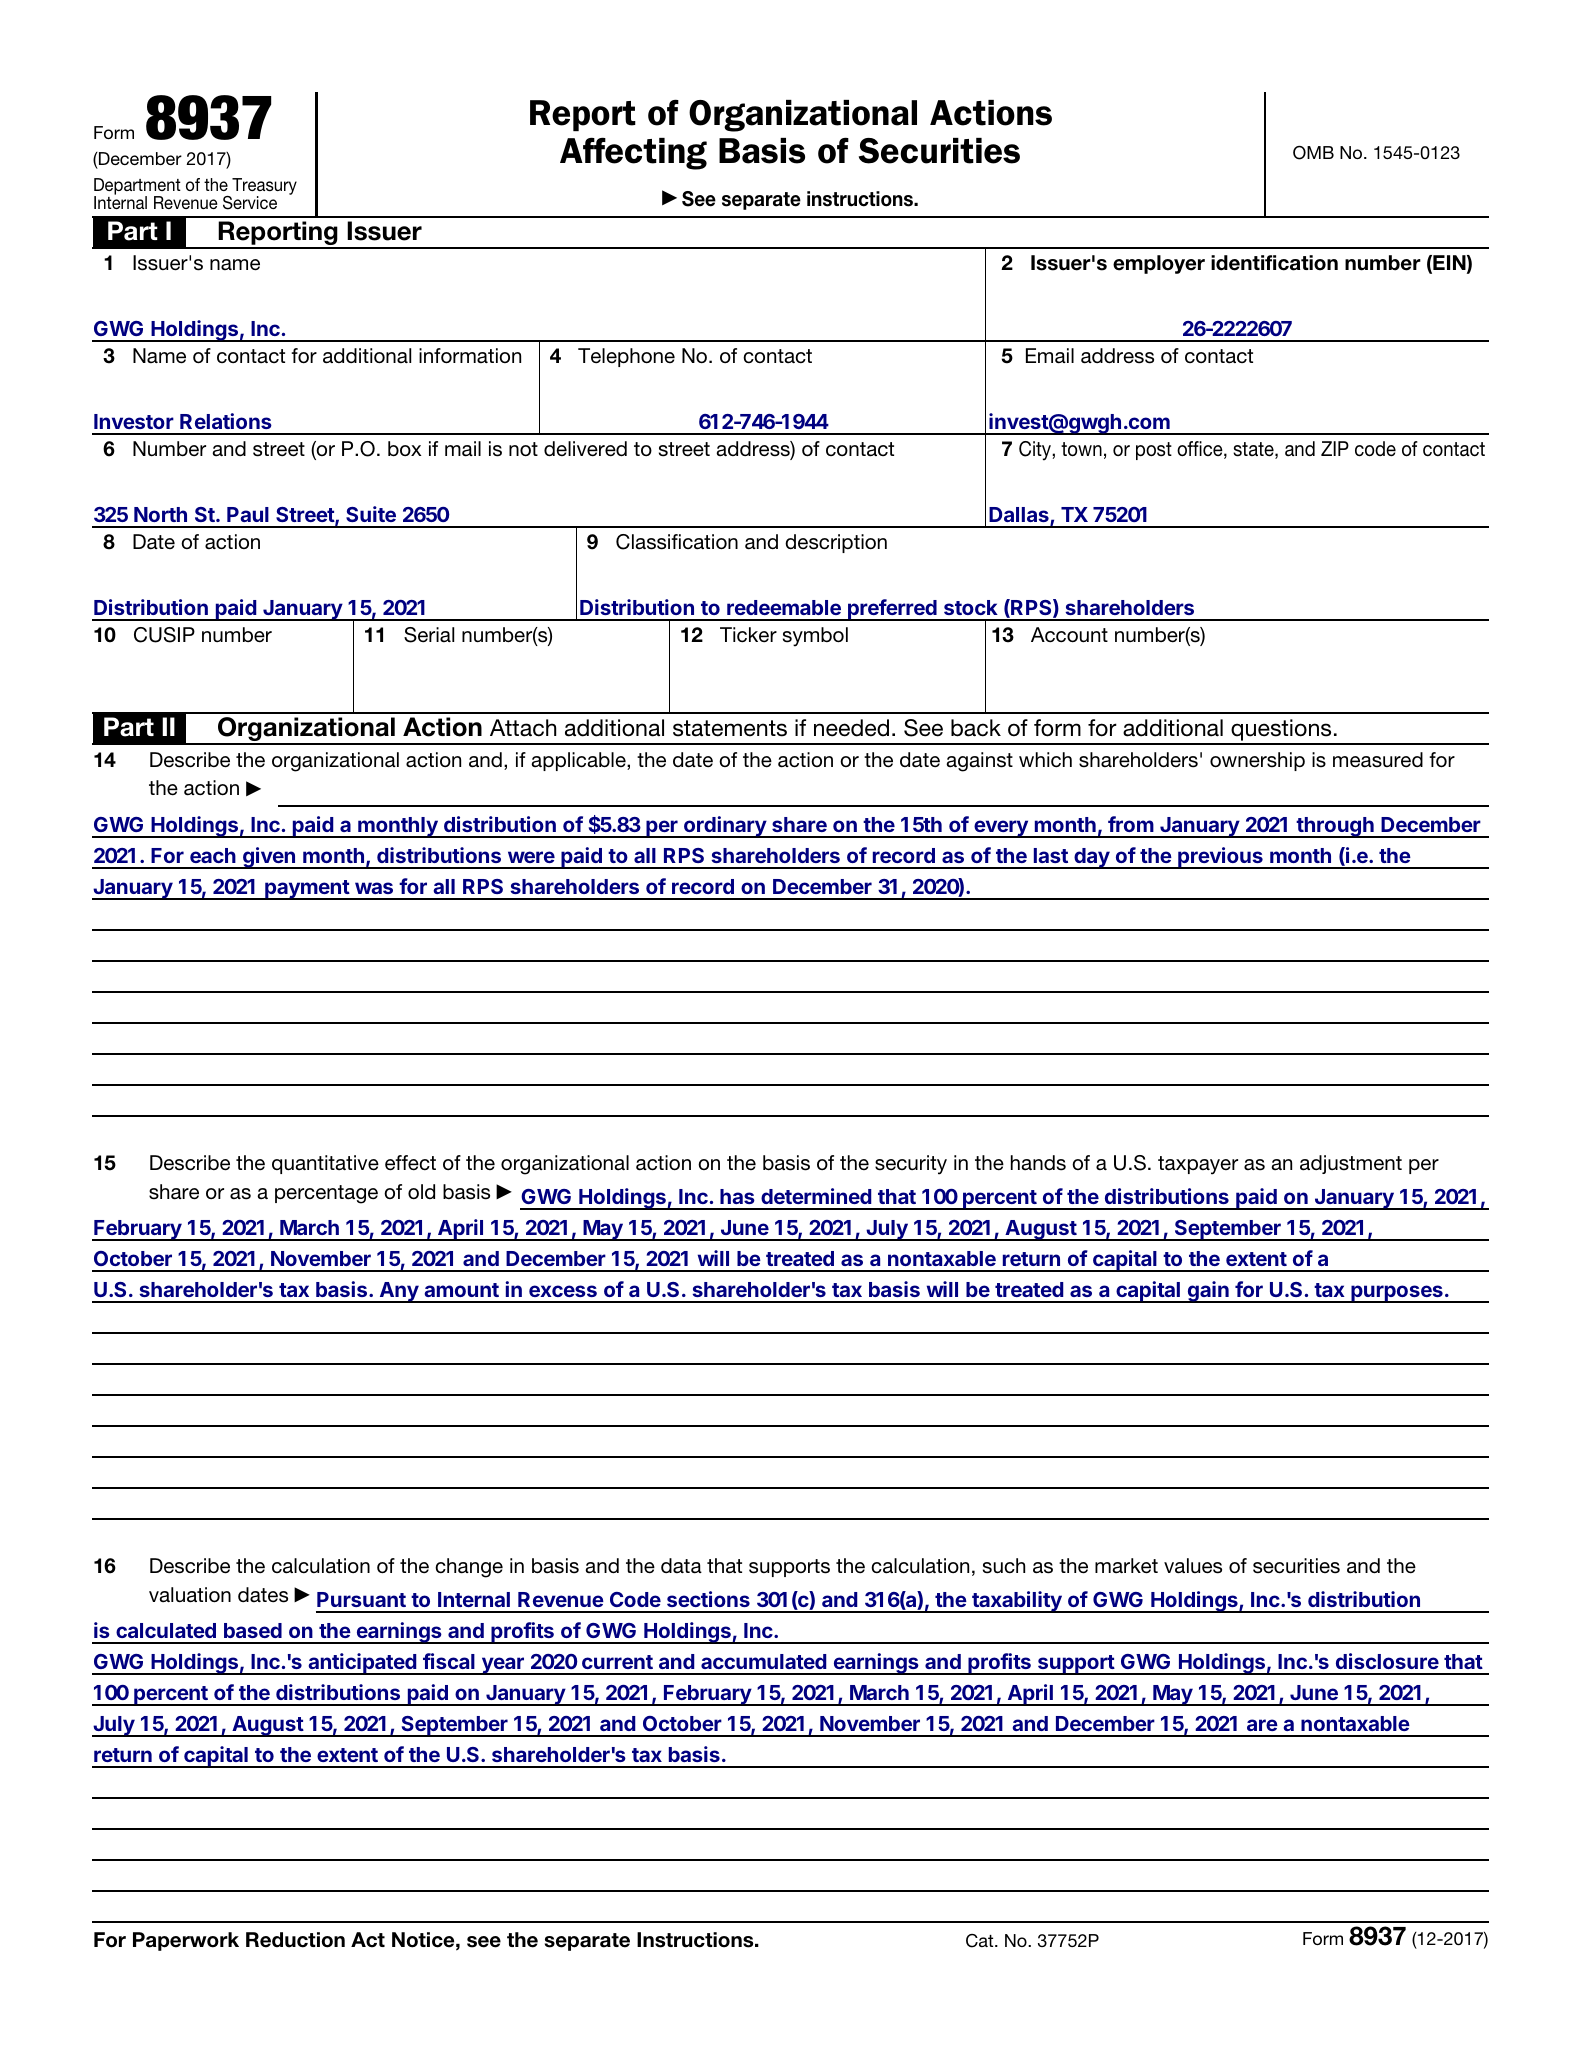 This document has width=1581, height=2046. I want to click on percentage, so click(326, 1194).
